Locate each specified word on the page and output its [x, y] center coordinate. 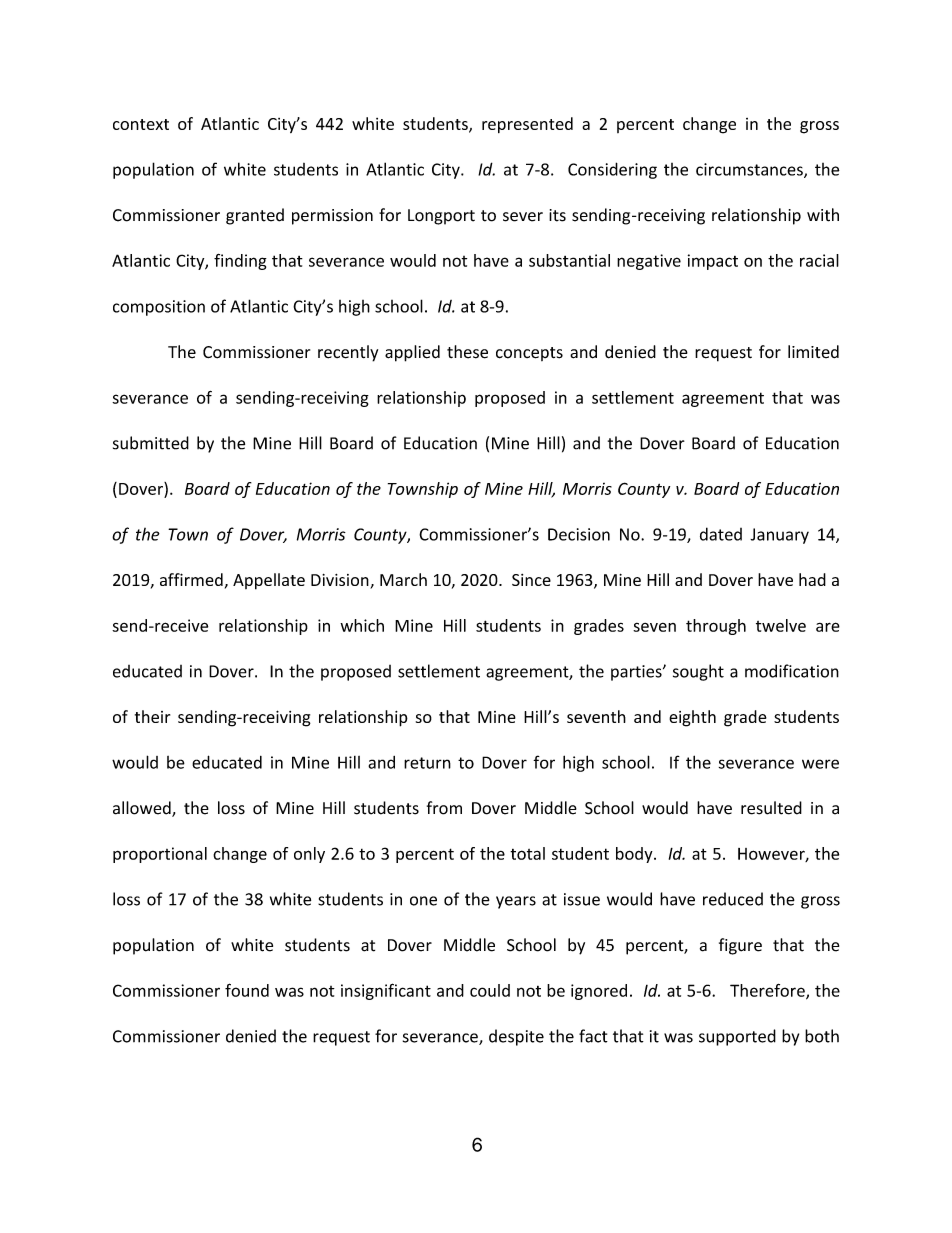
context [141, 124]
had [812, 579]
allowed [143, 809]
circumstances [750, 170]
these [467, 352]
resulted [771, 808]
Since [531, 580]
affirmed [191, 579]
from [444, 808]
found [247, 990]
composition [159, 308]
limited [813, 351]
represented [527, 125]
